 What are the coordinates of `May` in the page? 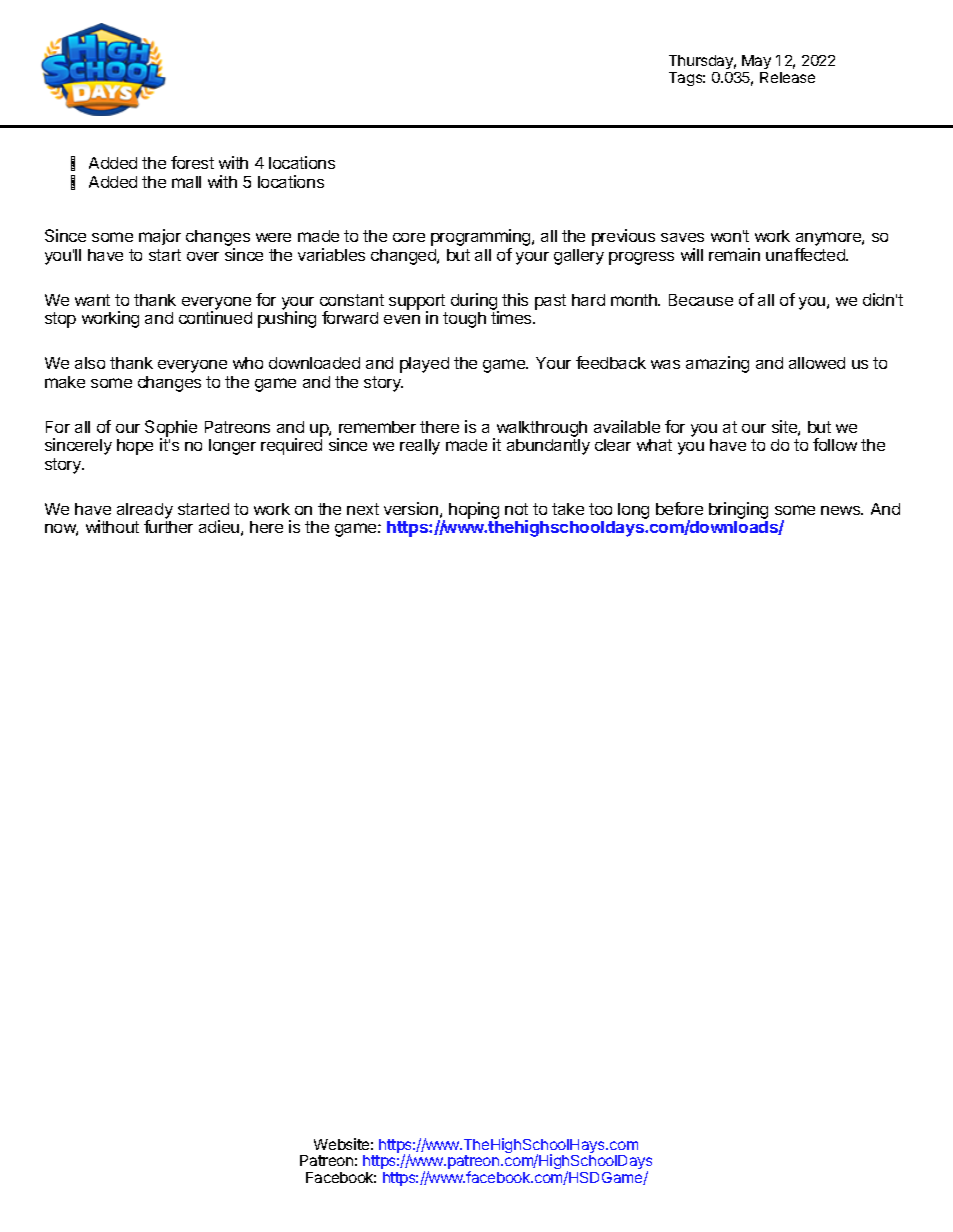 It's located at (756, 62).
